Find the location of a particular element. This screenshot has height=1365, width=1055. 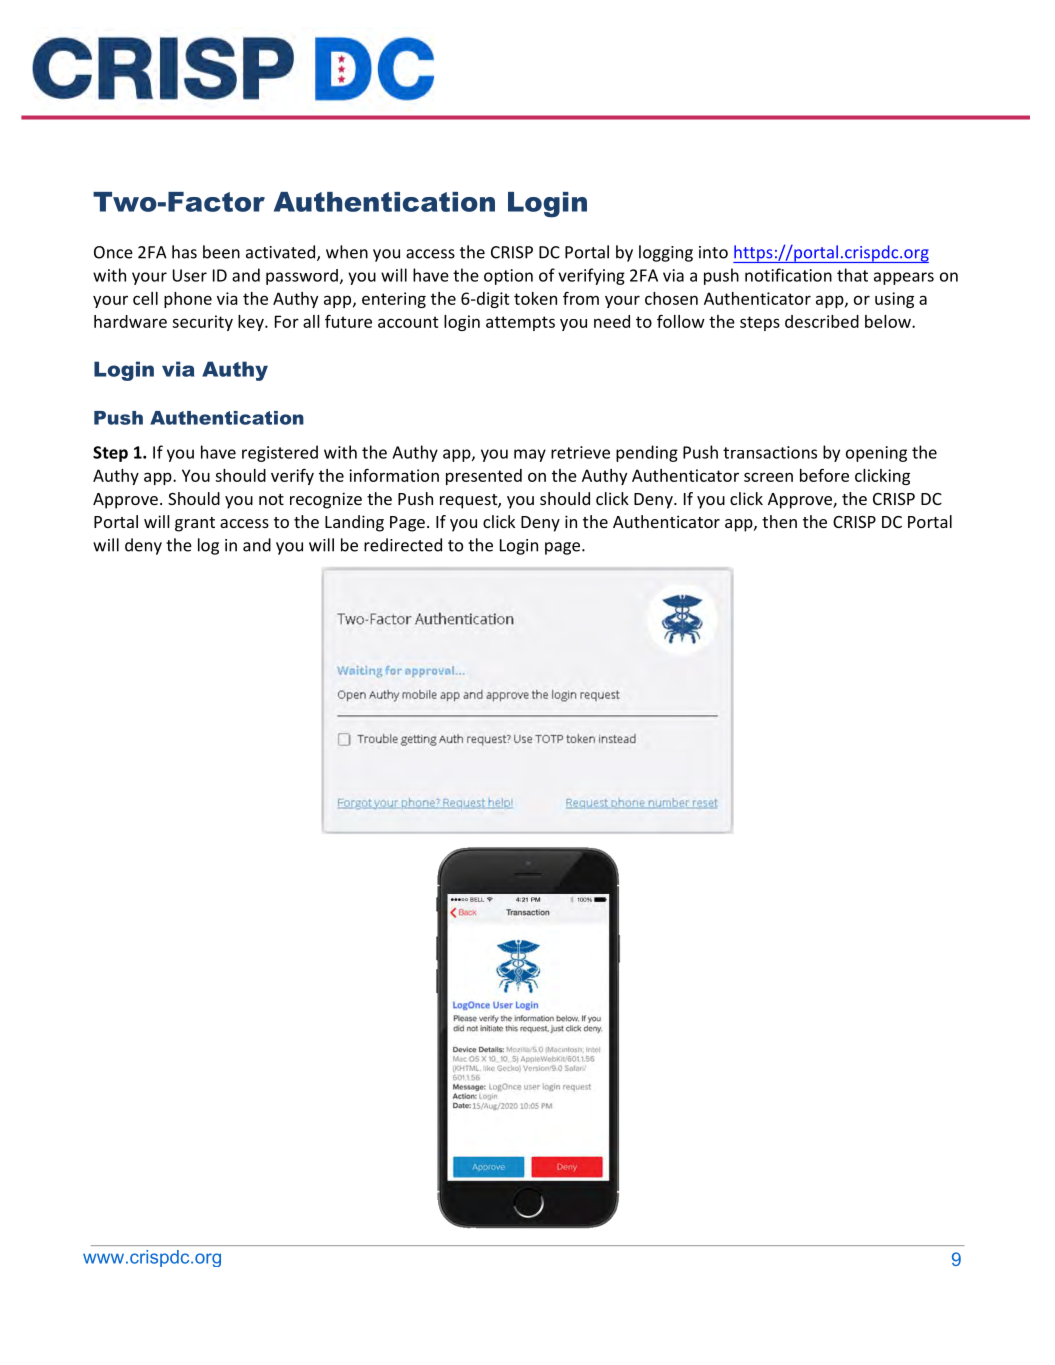

may is located at coordinates (530, 455).
